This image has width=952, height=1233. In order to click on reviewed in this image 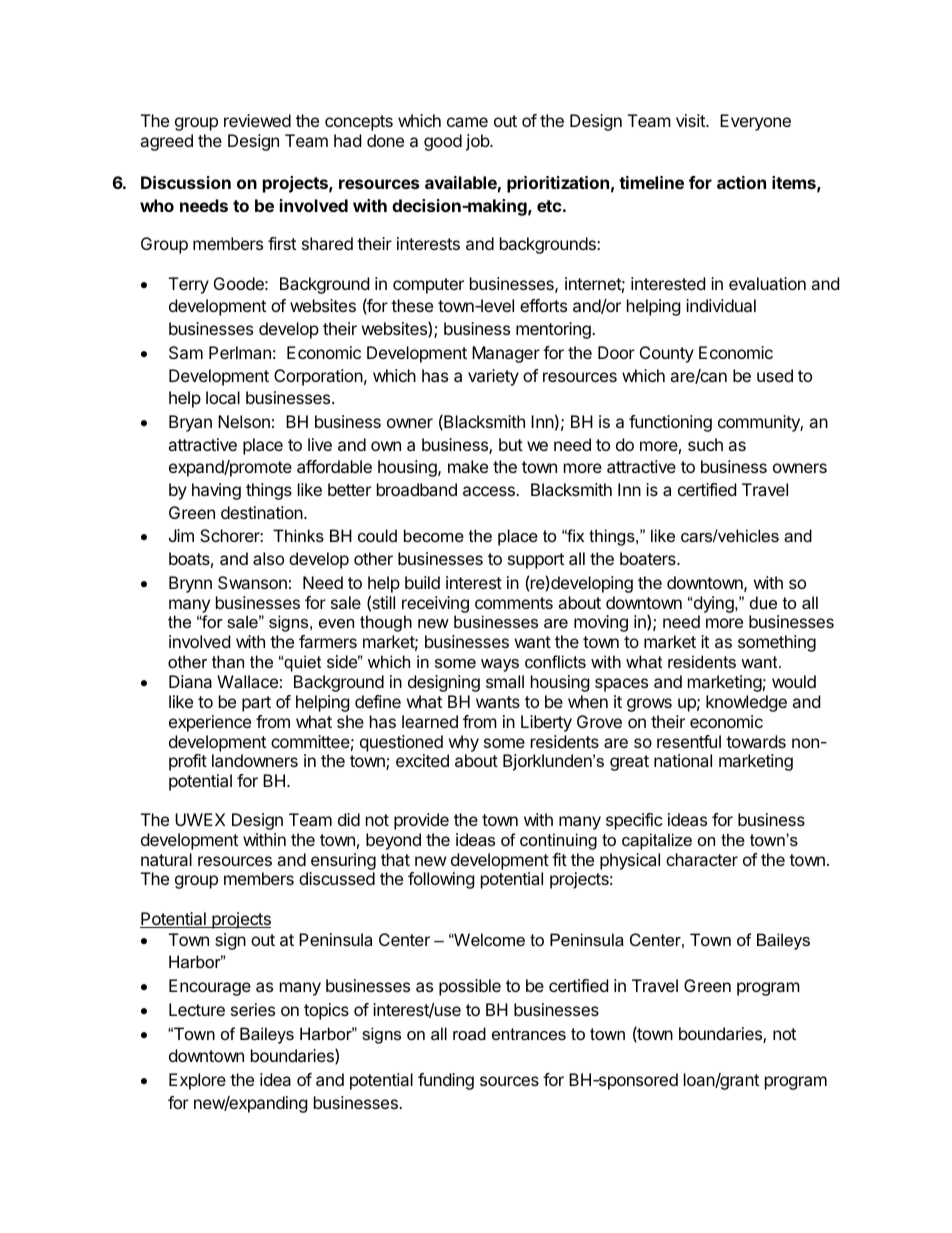, I will do `click(257, 120)`.
